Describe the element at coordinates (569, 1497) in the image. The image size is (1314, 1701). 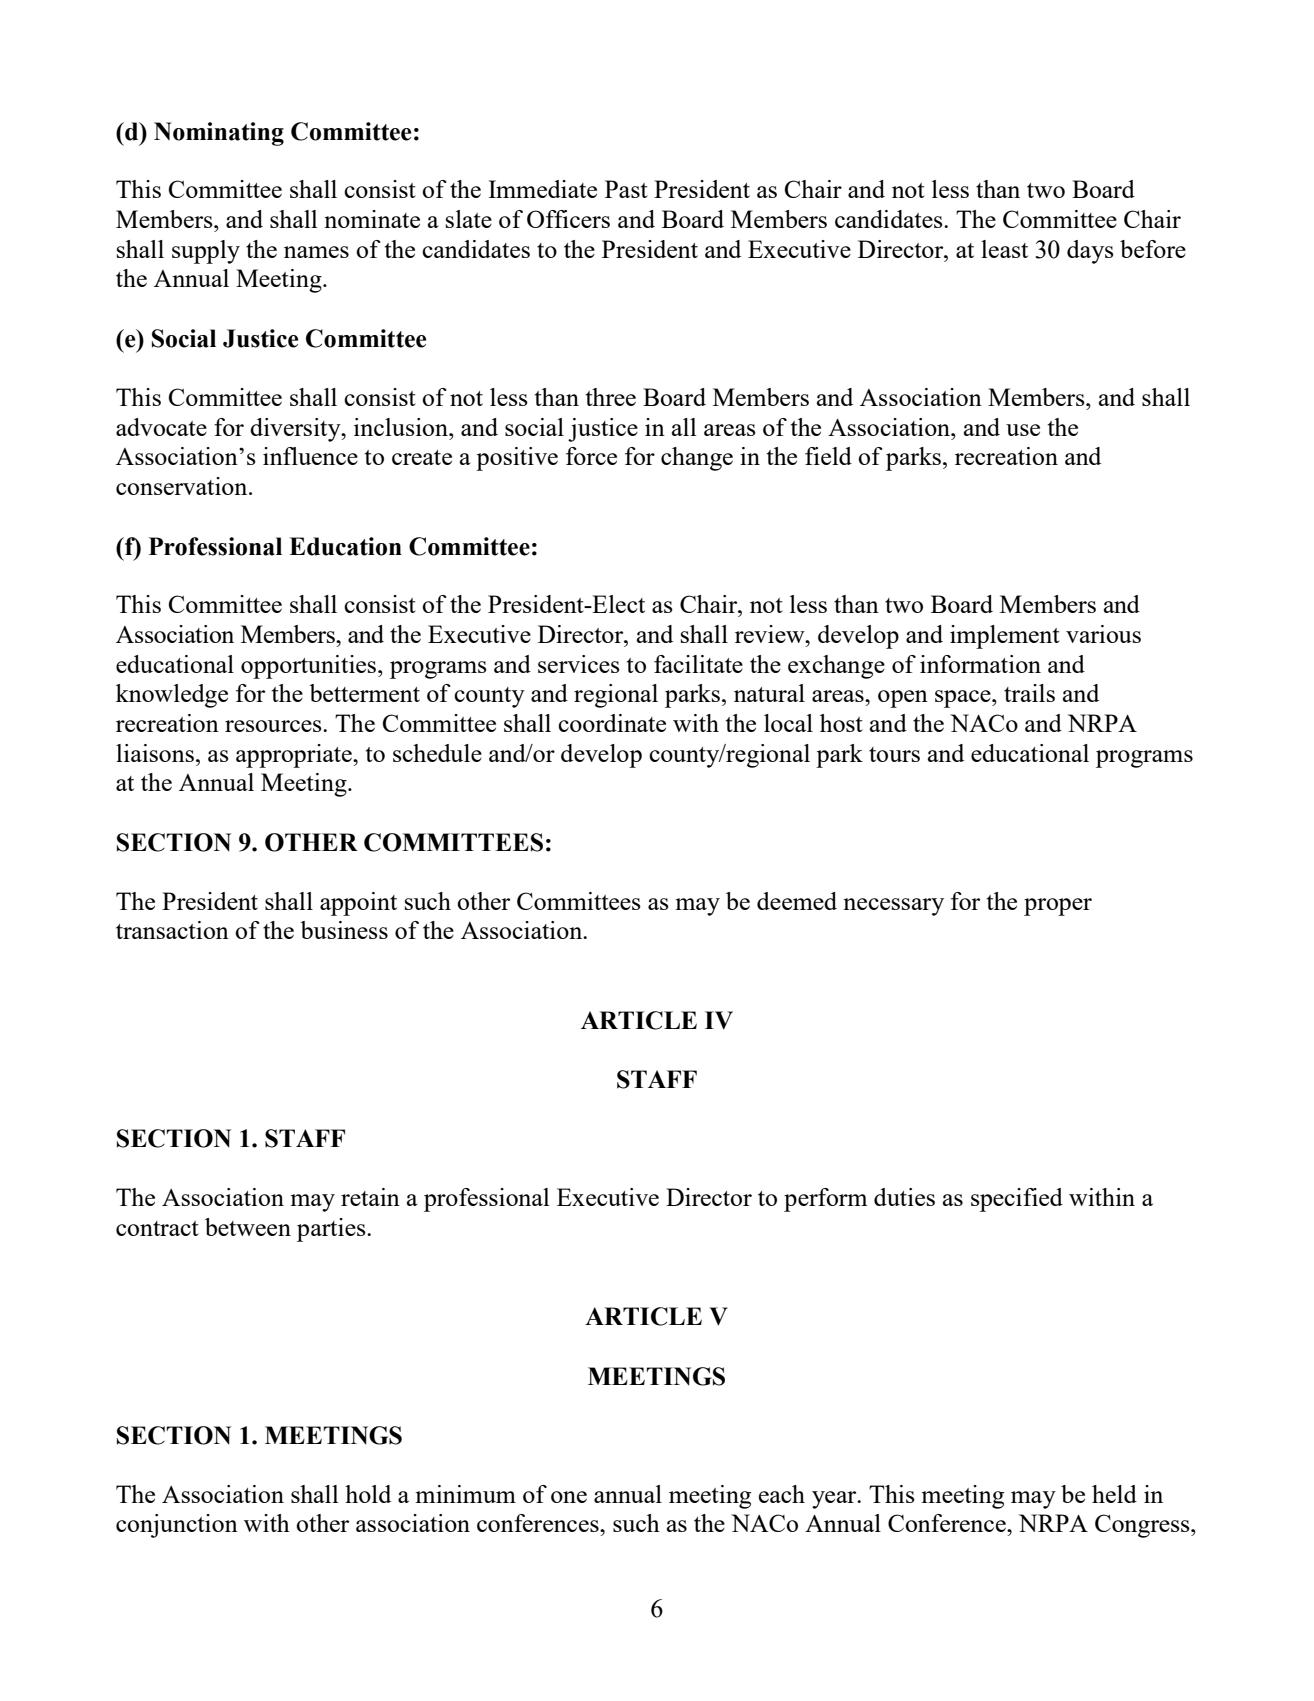
I see `one` at that location.
